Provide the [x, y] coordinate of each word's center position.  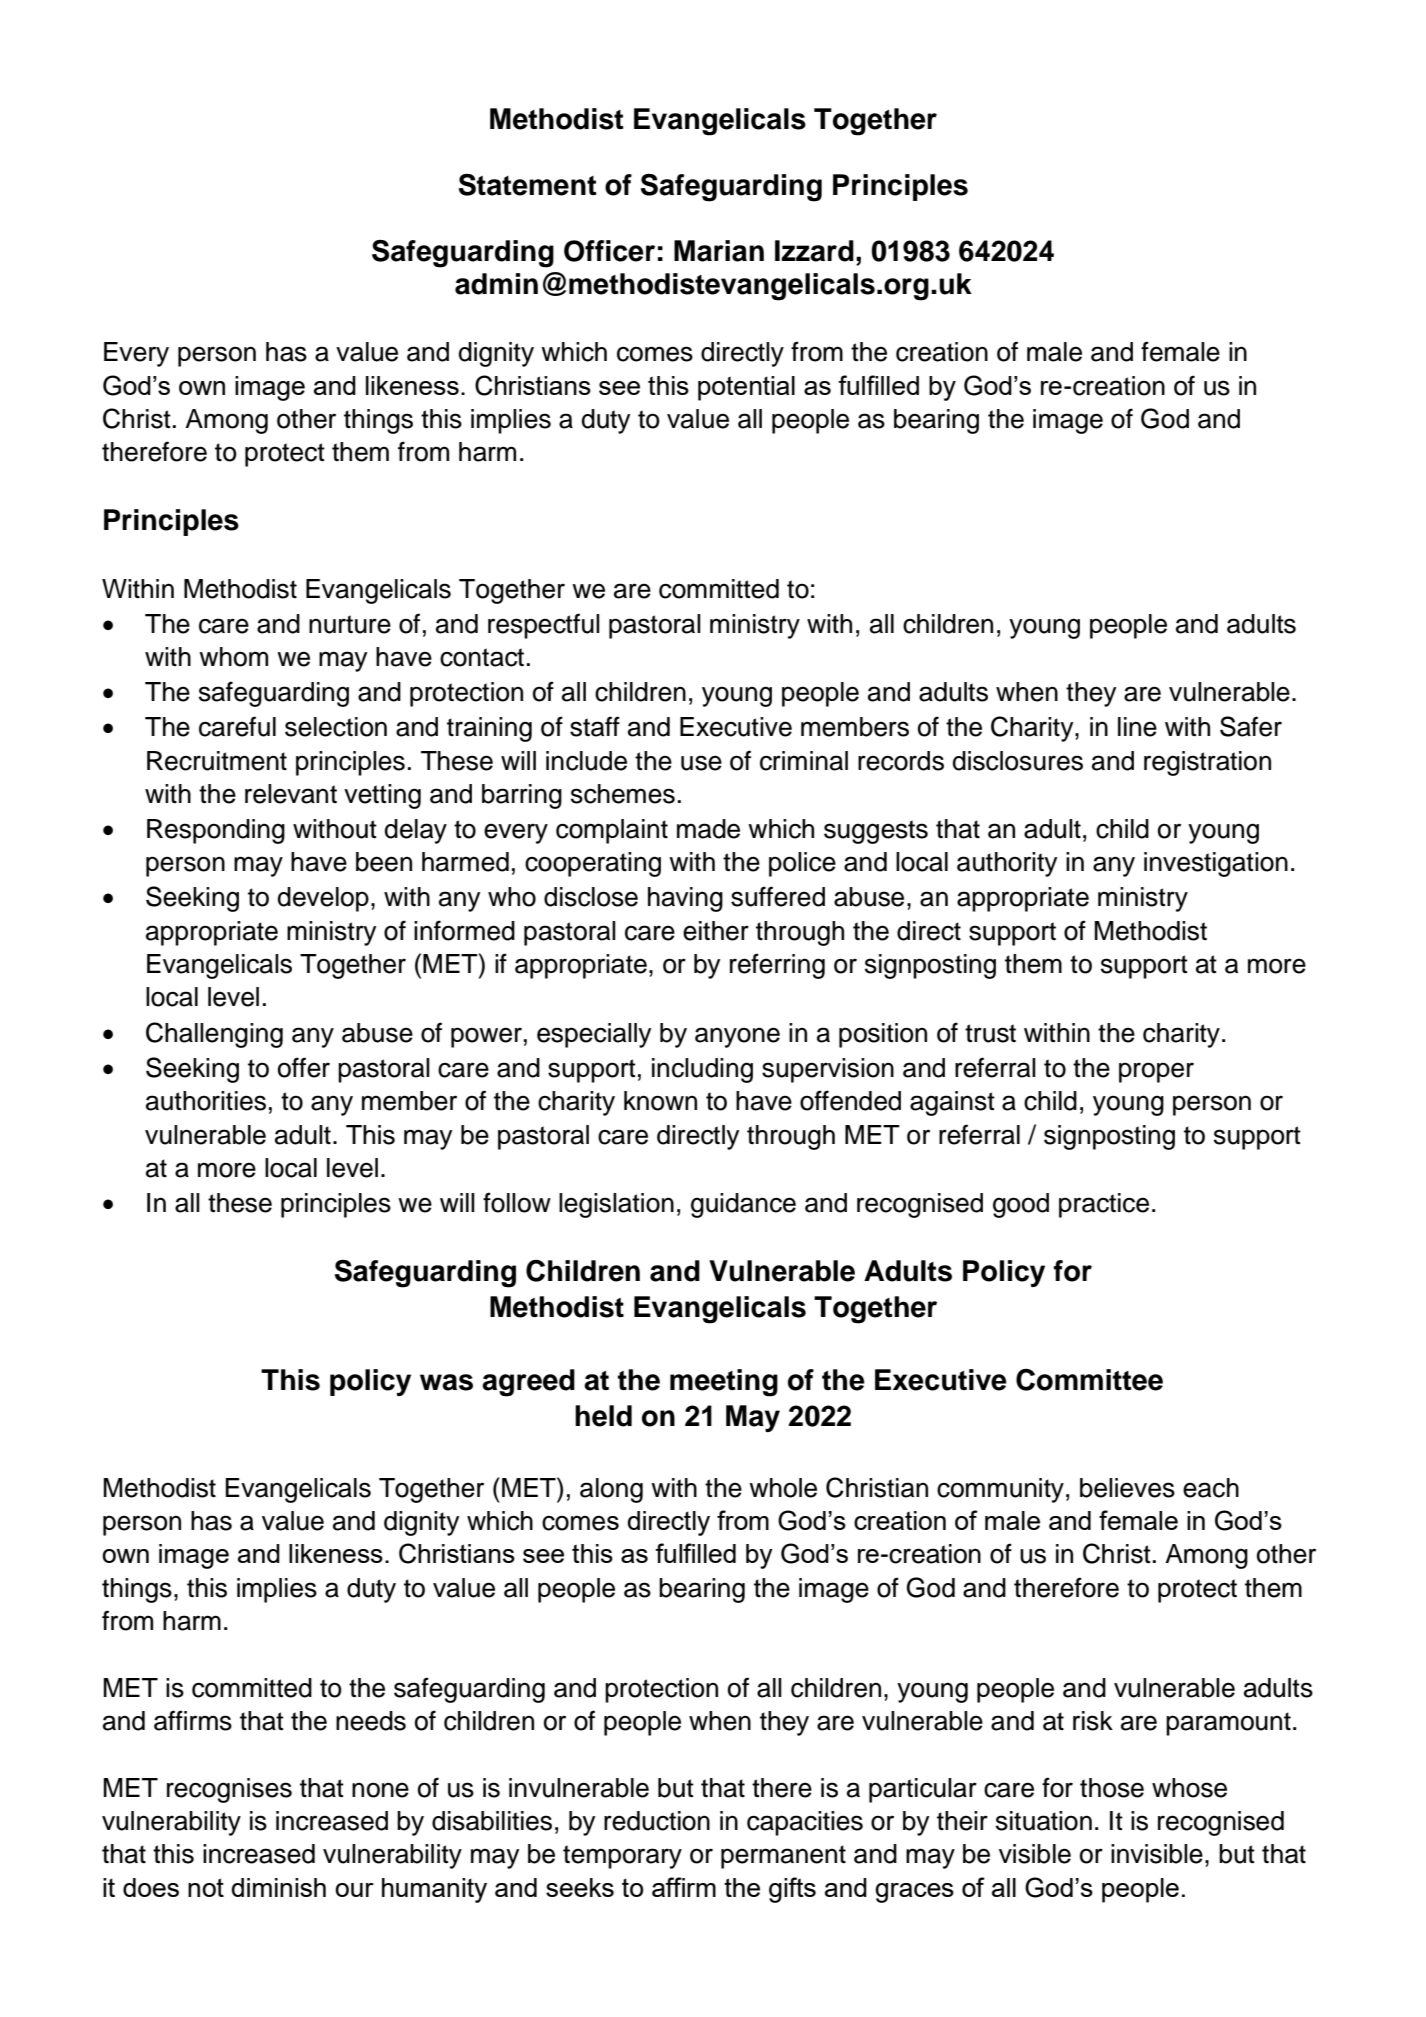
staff [595, 726]
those [1112, 1788]
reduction [657, 1821]
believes [1127, 1488]
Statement [528, 185]
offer [304, 1067]
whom [233, 657]
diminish [278, 1887]
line [1137, 727]
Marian [719, 251]
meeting [724, 1383]
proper [1156, 1072]
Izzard [814, 251]
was [446, 1382]
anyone [737, 1037]
